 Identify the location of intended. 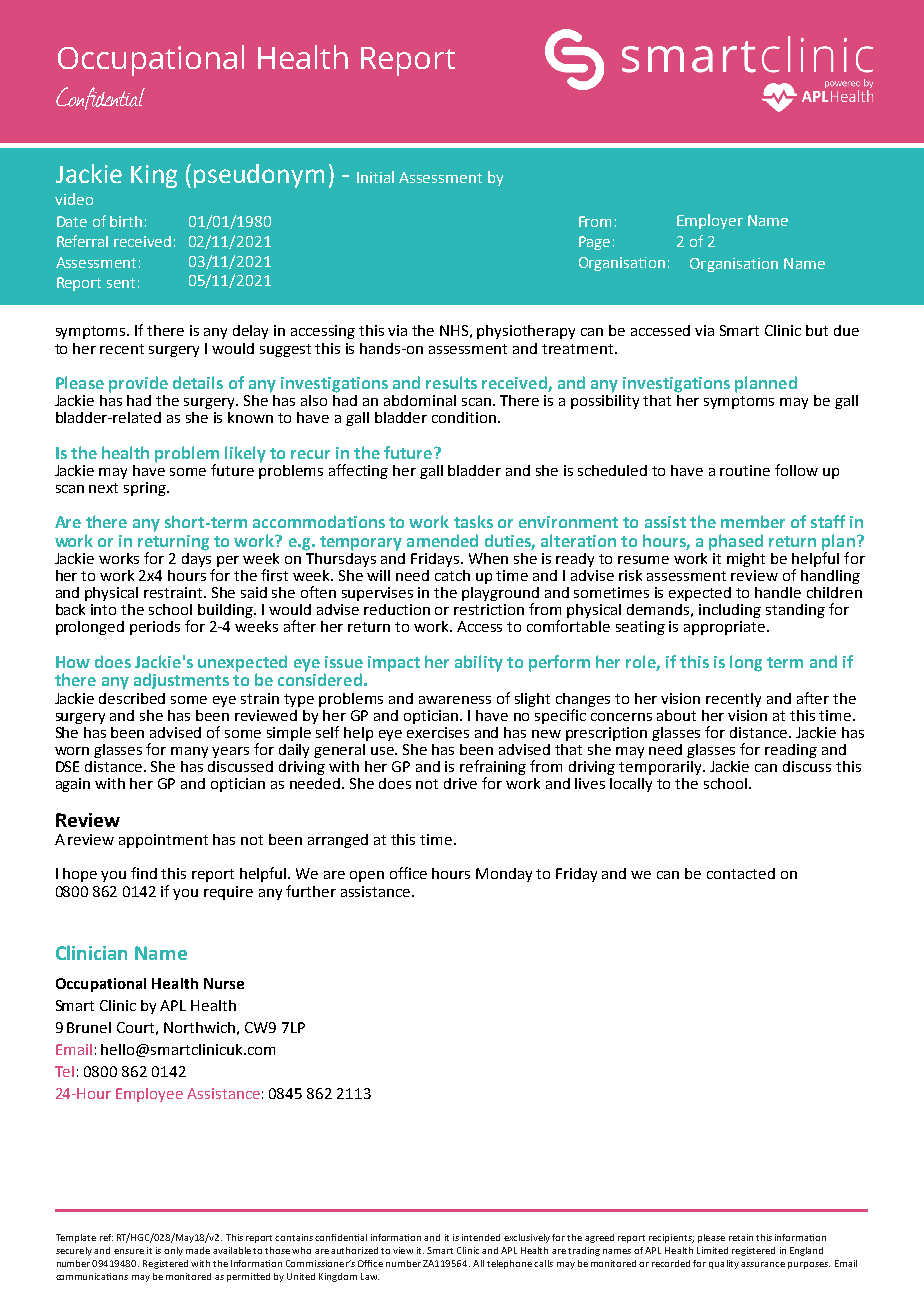
(481, 1237).
